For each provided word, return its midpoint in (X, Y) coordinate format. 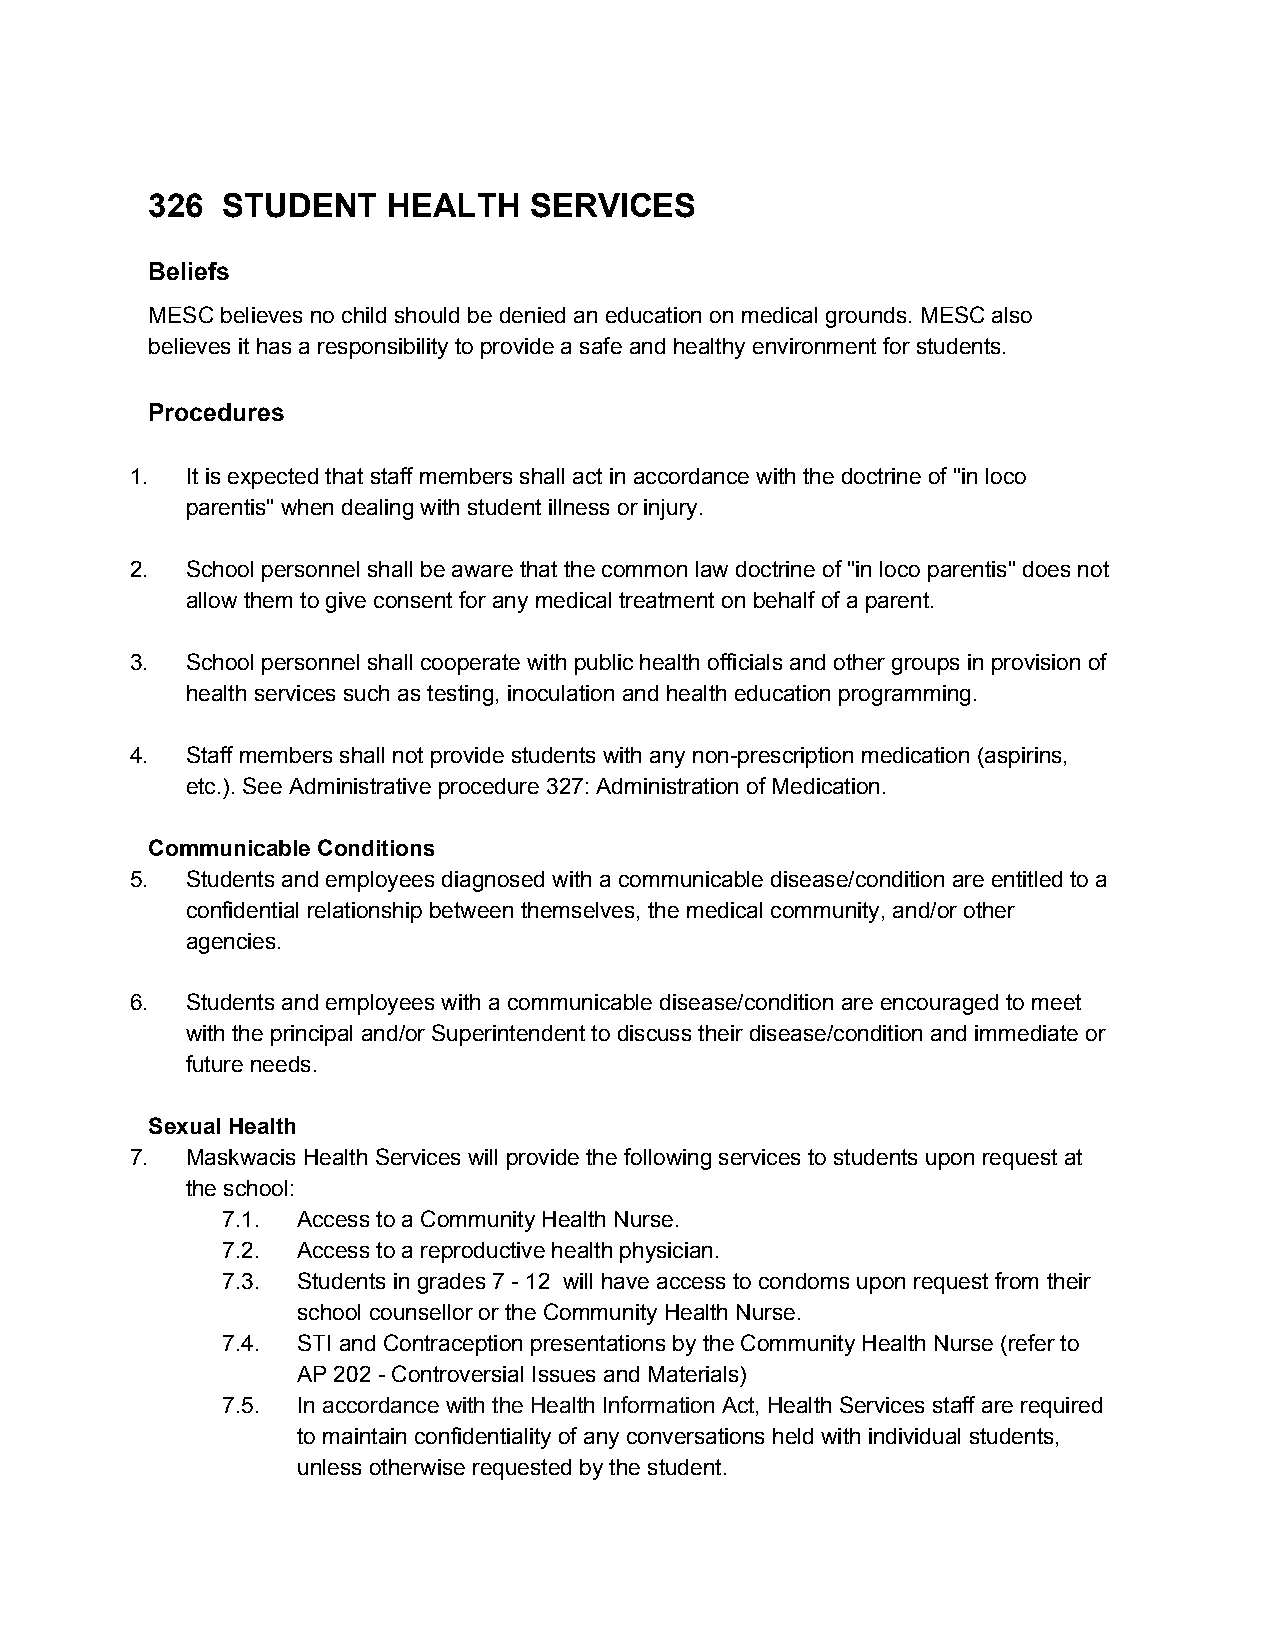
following (667, 1159)
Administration (667, 786)
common (644, 571)
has (274, 346)
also (1012, 315)
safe (601, 345)
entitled (1027, 879)
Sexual (184, 1125)
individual (914, 1436)
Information (659, 1404)
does (1046, 569)
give (346, 602)
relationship (365, 912)
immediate (1026, 1033)
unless (329, 1467)
